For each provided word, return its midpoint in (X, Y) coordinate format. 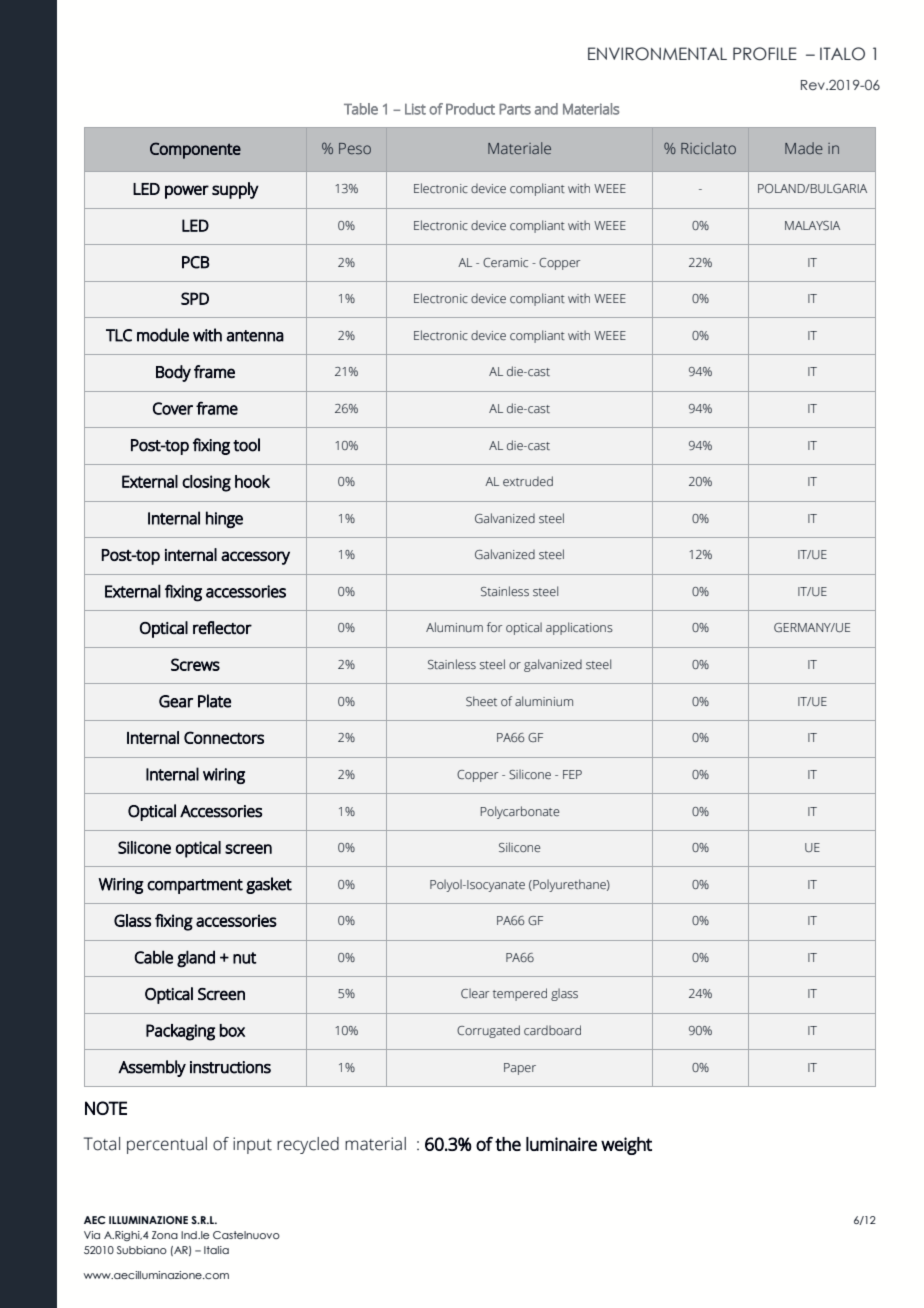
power (187, 192)
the (508, 1144)
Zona (165, 1235)
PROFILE (765, 54)
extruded (528, 481)
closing (206, 483)
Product (470, 109)
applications (579, 628)
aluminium (544, 701)
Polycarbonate (520, 812)
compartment (195, 886)
